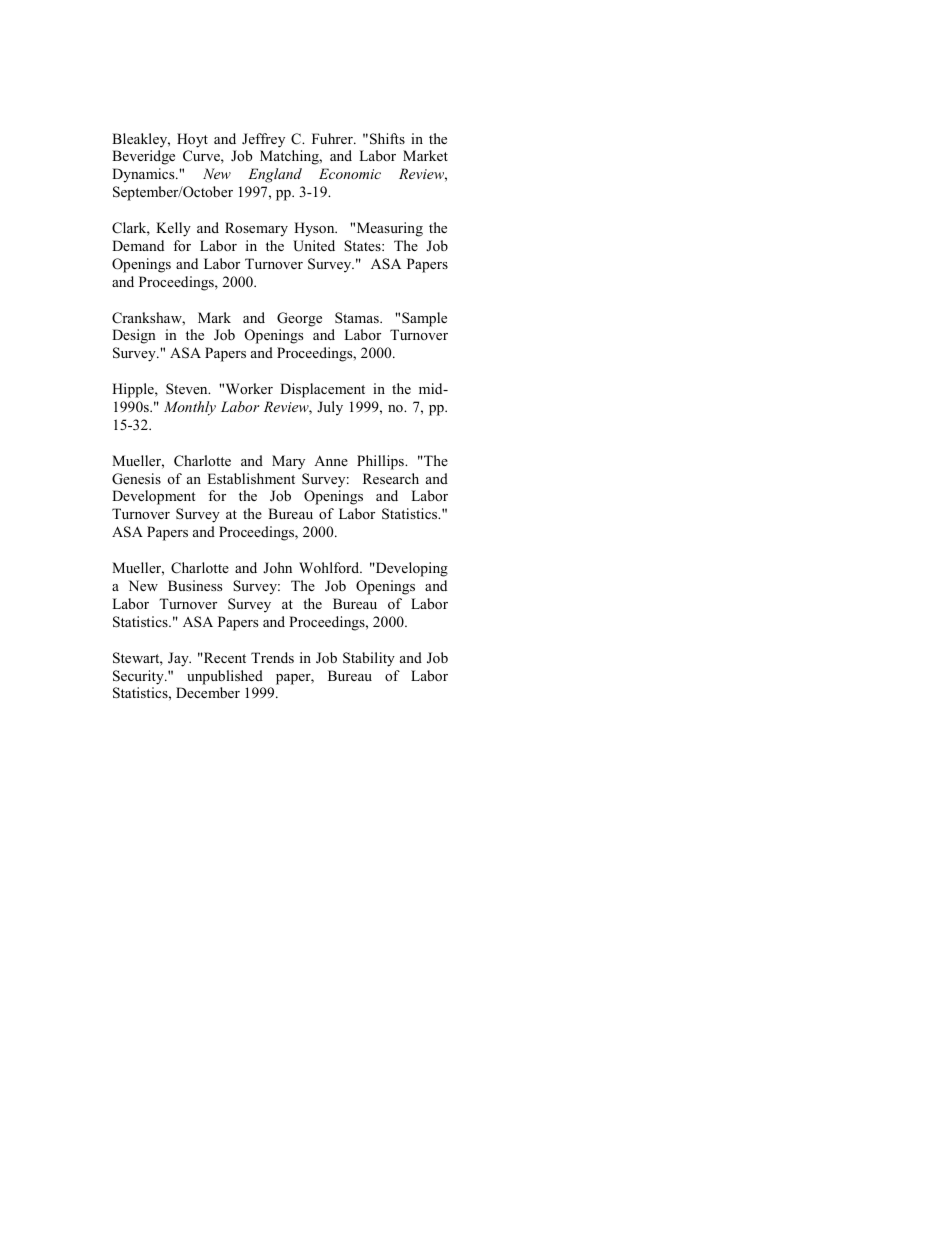 The image size is (952, 1233). I want to click on Shifts, so click(387, 139).
